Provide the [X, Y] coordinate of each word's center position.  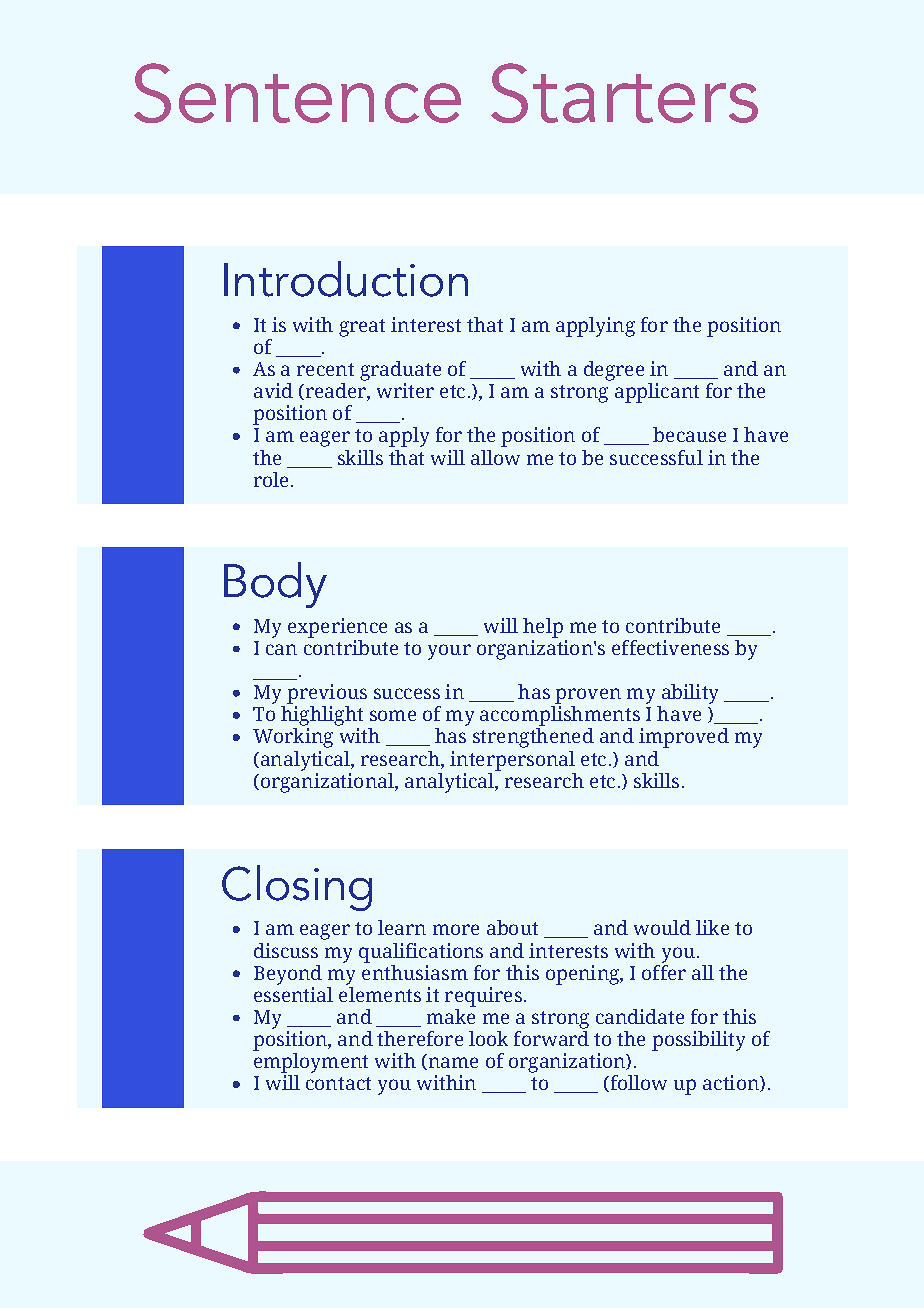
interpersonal [512, 761]
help [543, 628]
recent [325, 369]
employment [311, 1064]
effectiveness [670, 647]
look [488, 1038]
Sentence [297, 93]
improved [684, 738]
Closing [297, 888]
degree [614, 371]
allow [495, 457]
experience [337, 628]
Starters [624, 93]
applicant [657, 393]
